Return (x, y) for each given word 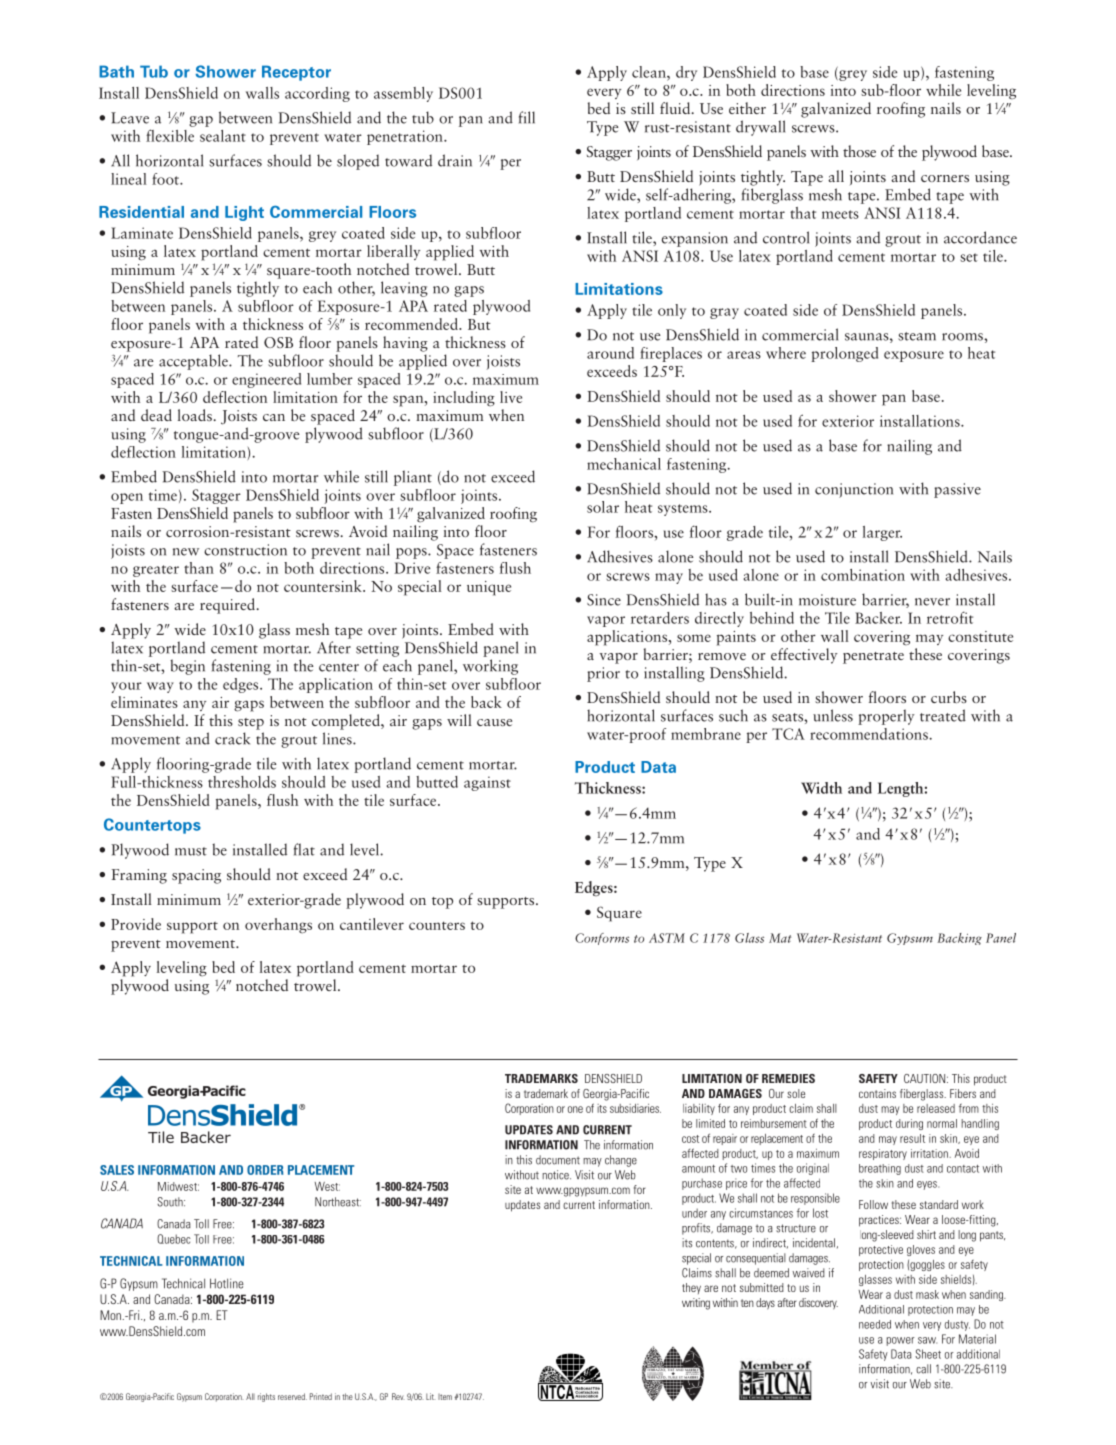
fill (527, 117)
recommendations (870, 734)
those (859, 151)
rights (266, 1397)
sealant (223, 136)
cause (494, 722)
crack (232, 738)
